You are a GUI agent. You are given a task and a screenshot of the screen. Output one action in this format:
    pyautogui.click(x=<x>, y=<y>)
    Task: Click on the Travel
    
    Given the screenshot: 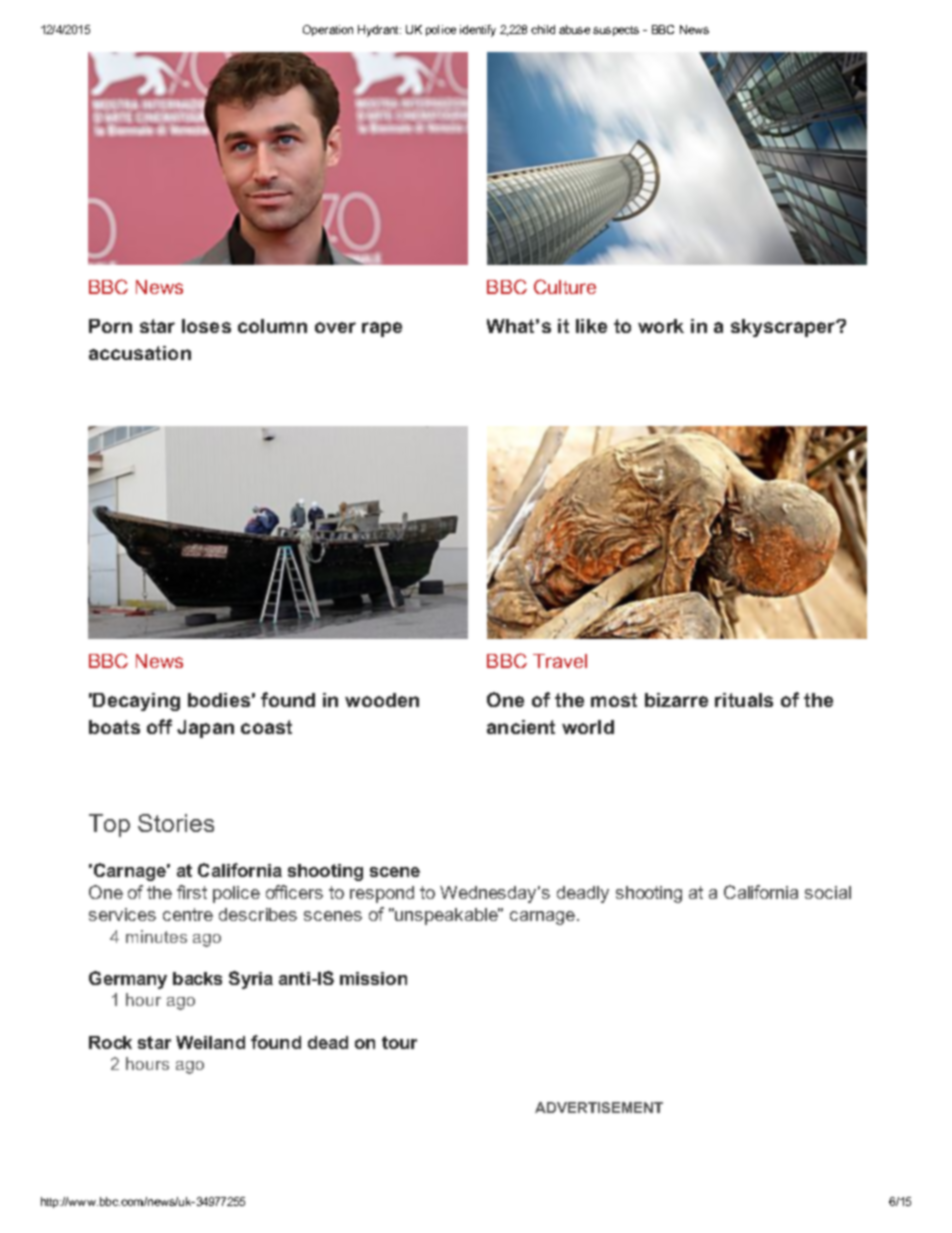 What is the action you would take?
    pyautogui.click(x=560, y=661)
